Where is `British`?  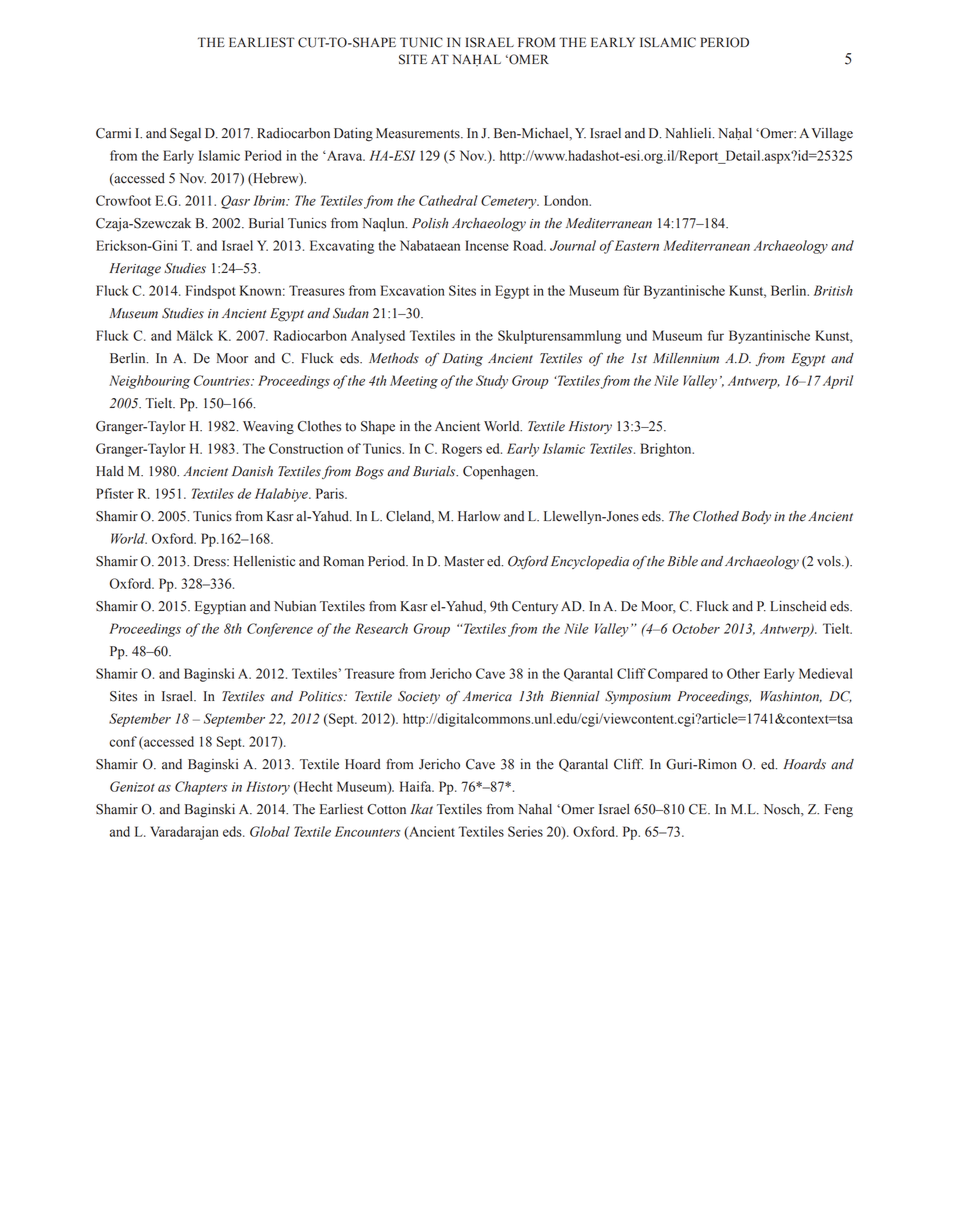 British is located at coordinates (833, 290).
